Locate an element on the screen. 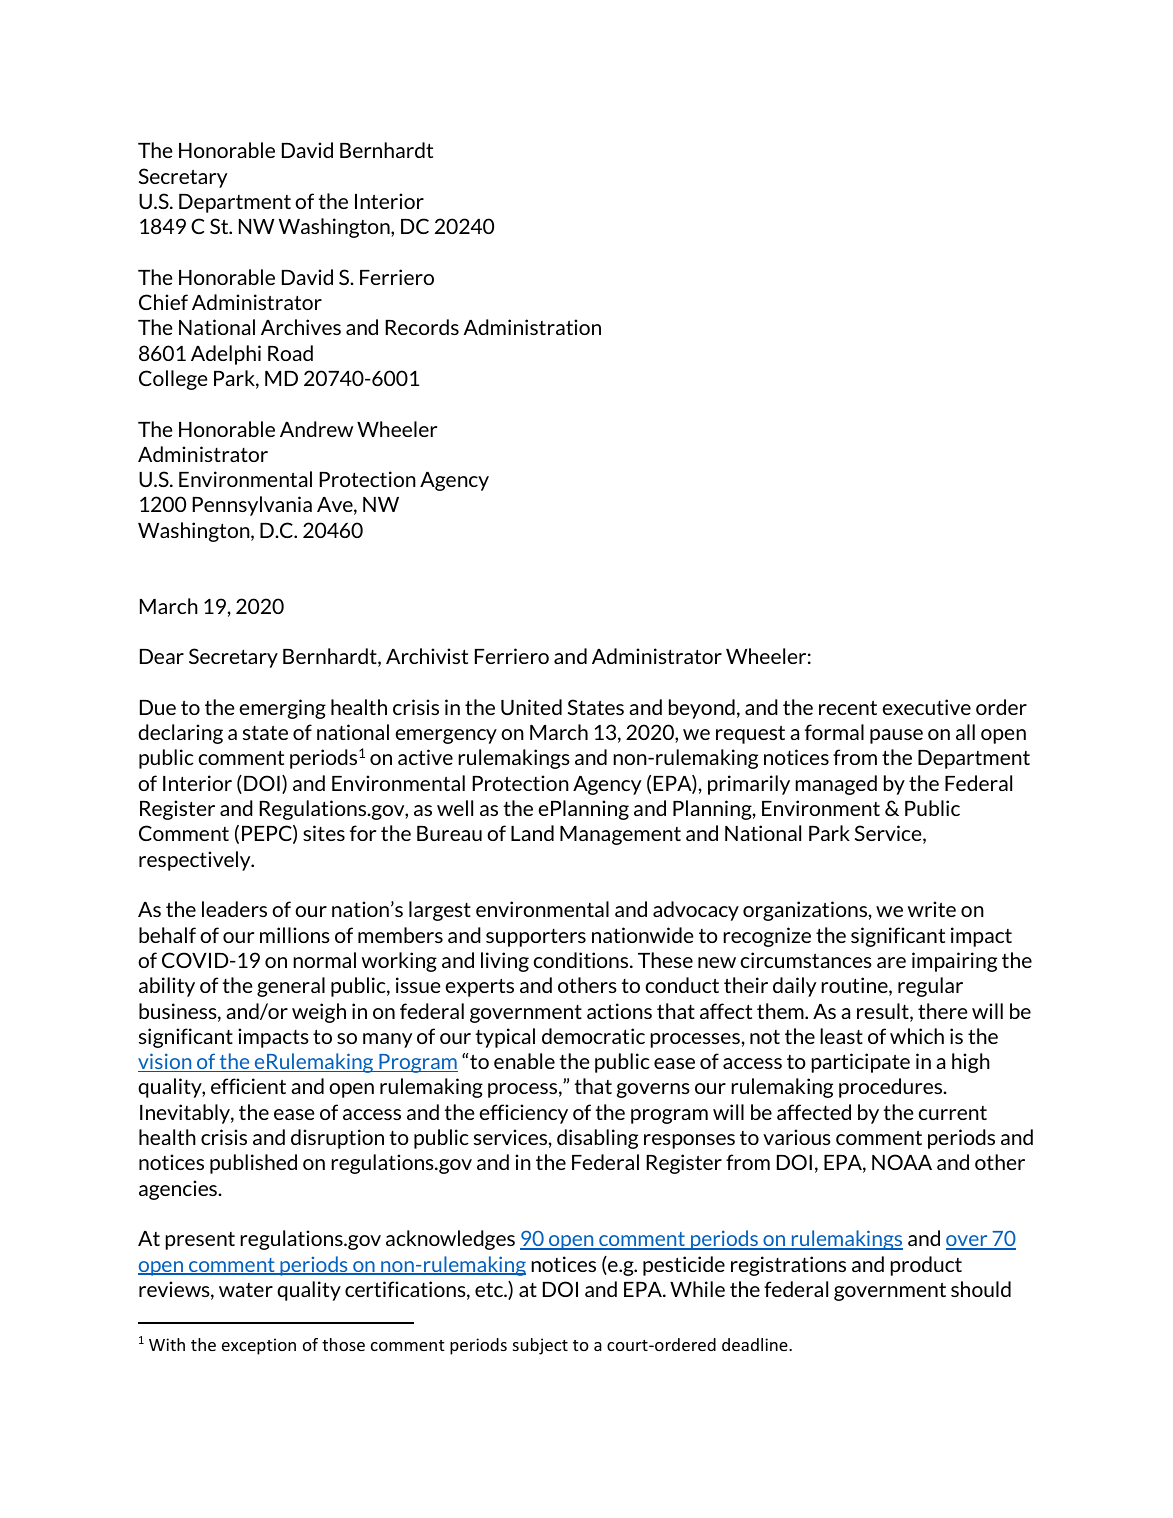 The height and width of the screenshot is (1518, 1173). Records is located at coordinates (422, 327).
